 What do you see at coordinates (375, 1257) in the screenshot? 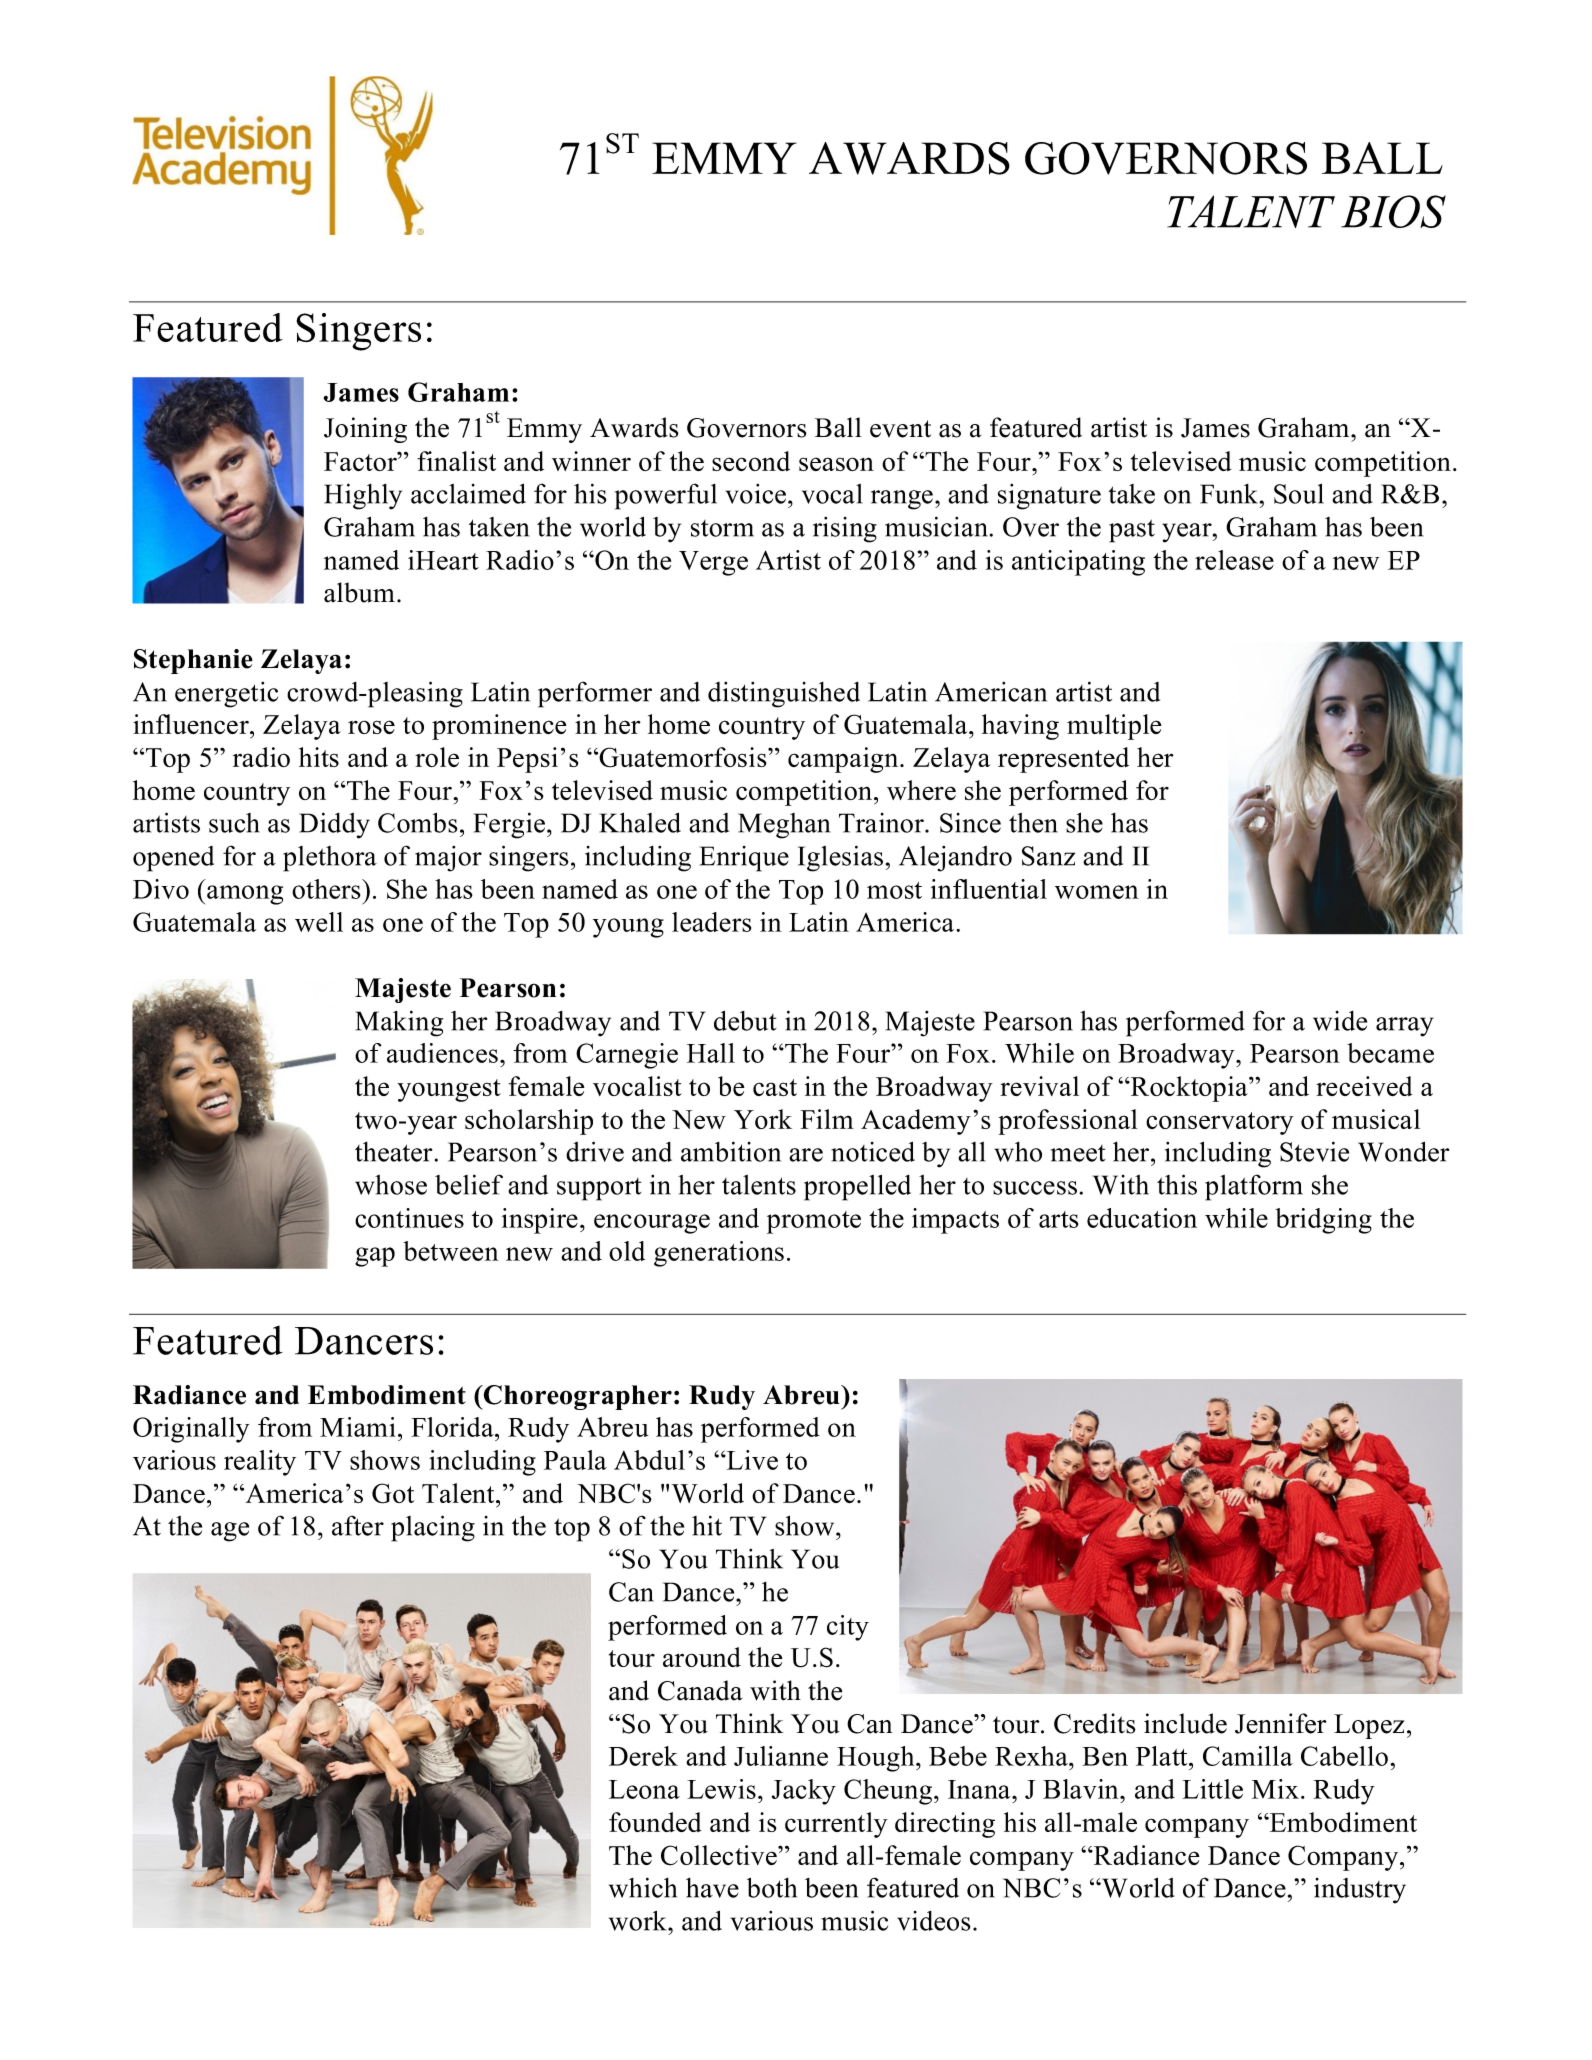
I see `gap` at bounding box center [375, 1257].
